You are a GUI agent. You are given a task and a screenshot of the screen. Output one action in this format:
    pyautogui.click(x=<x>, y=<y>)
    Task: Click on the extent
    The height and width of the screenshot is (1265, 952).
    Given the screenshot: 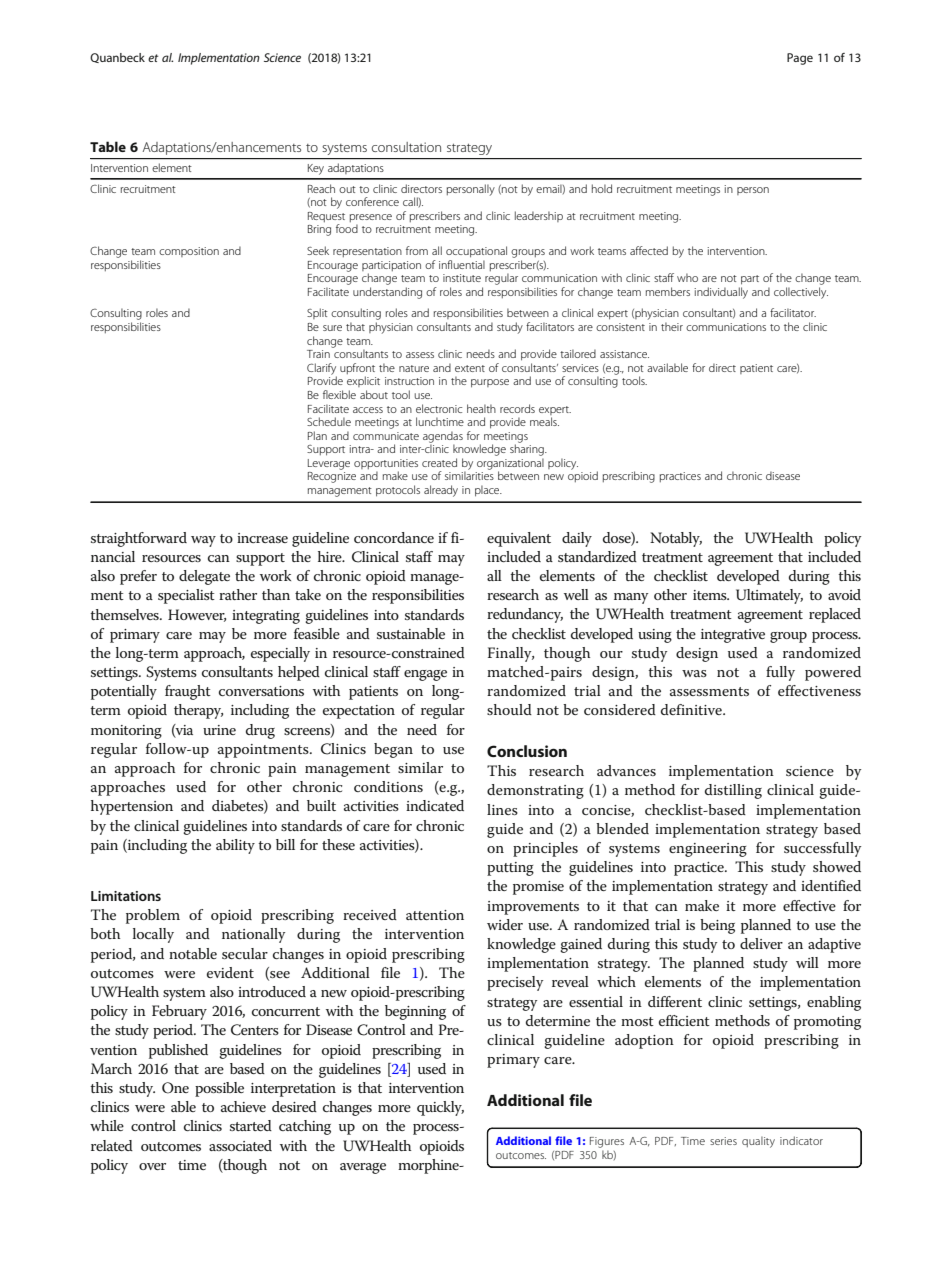 What is the action you would take?
    pyautogui.click(x=470, y=368)
